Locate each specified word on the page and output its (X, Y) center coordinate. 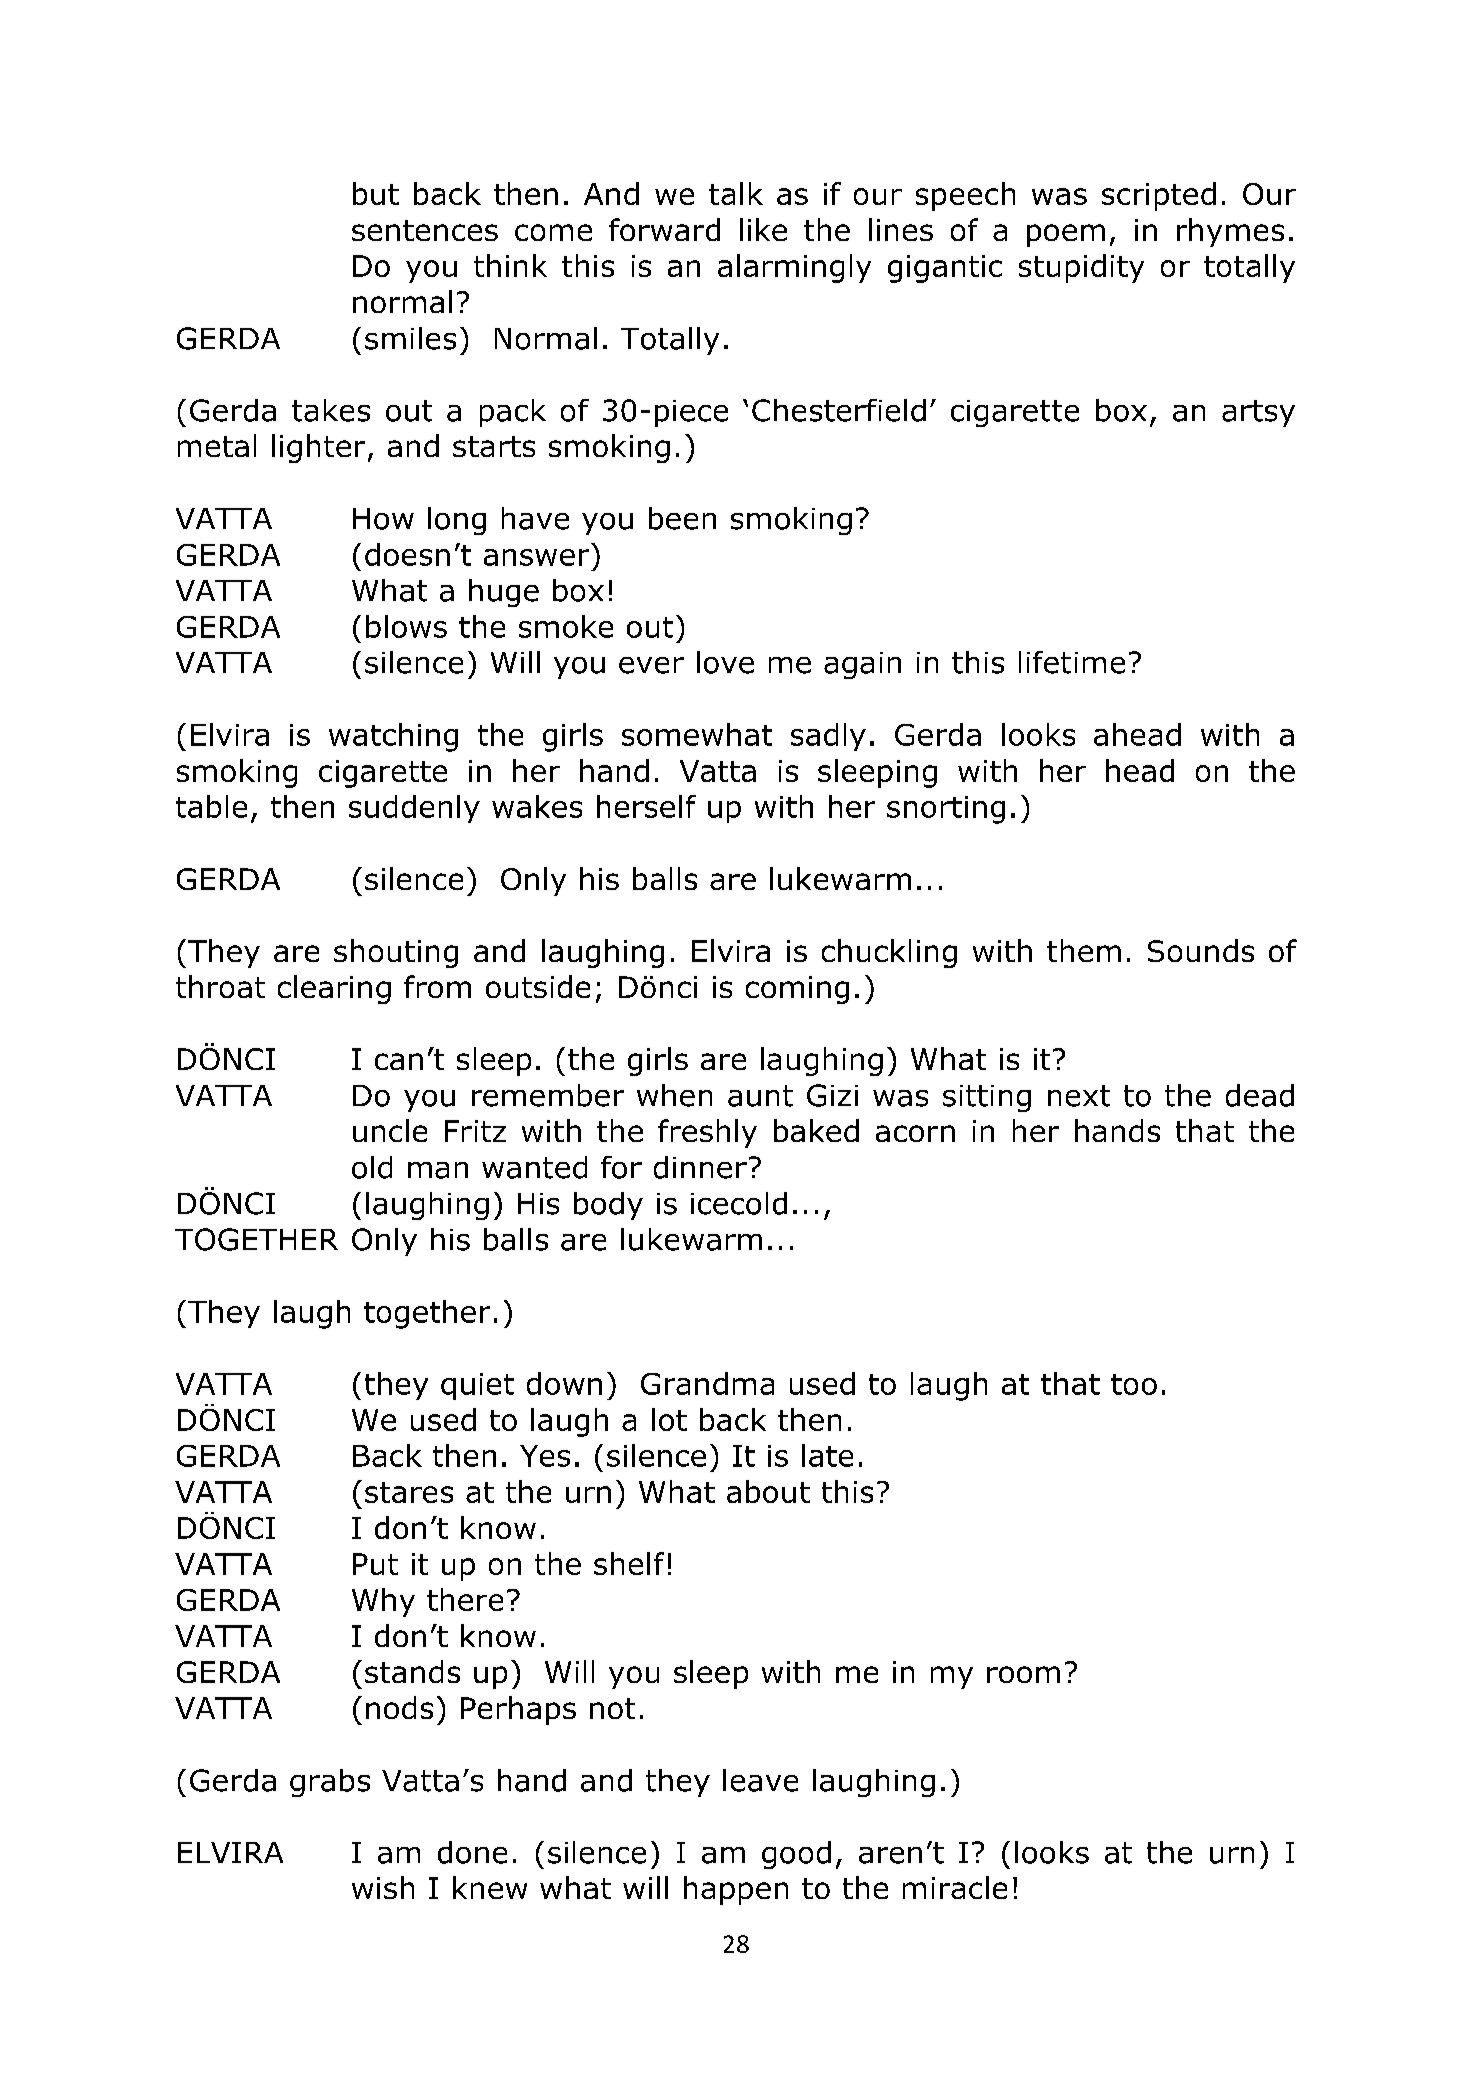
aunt (760, 1096)
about (768, 1491)
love (725, 662)
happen (736, 1890)
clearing (334, 989)
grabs (330, 1783)
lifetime (1072, 662)
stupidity (1081, 268)
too (1134, 1384)
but (376, 193)
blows (406, 626)
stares (409, 1492)
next (1079, 1096)
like (763, 229)
